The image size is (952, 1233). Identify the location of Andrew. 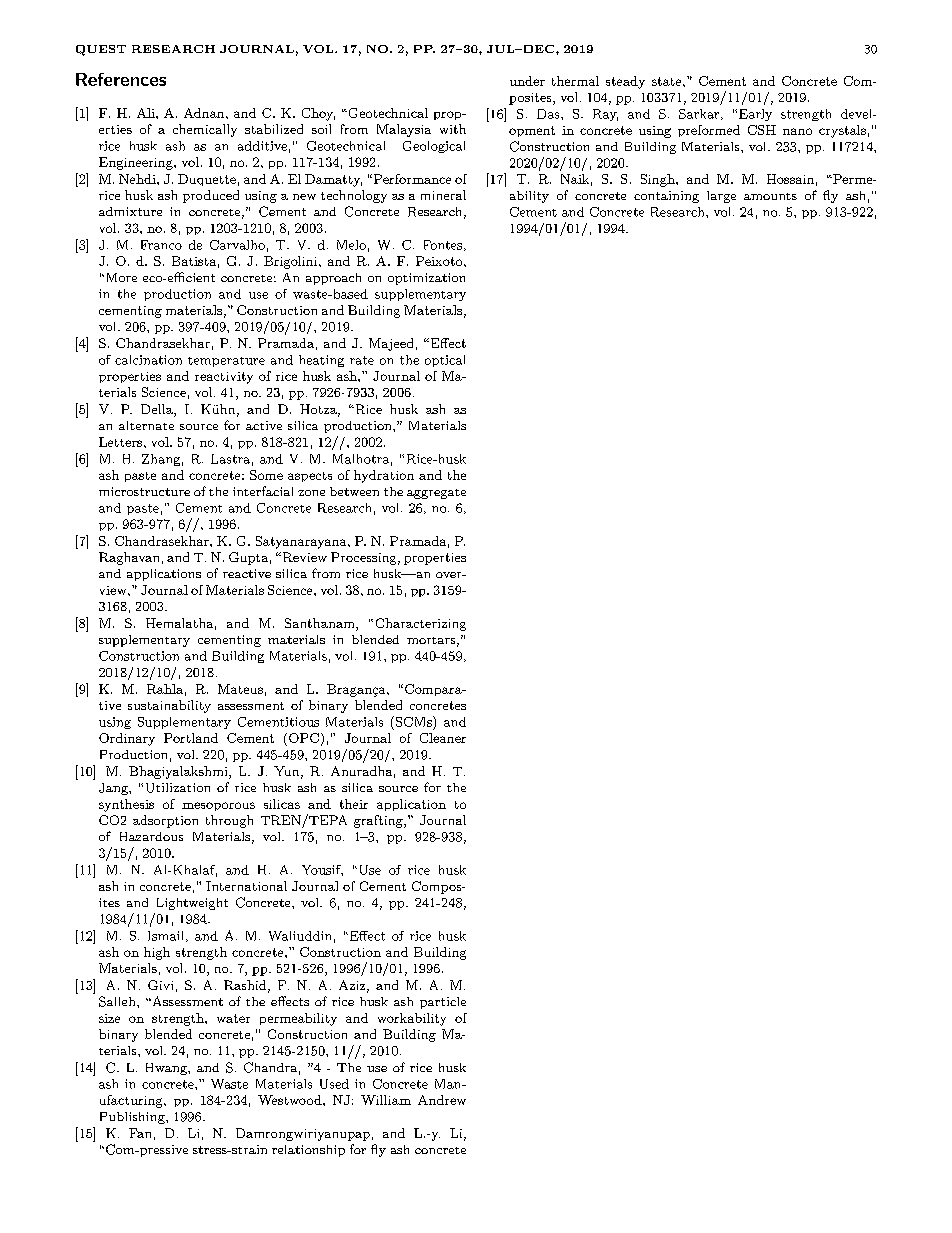
(442, 1100).
